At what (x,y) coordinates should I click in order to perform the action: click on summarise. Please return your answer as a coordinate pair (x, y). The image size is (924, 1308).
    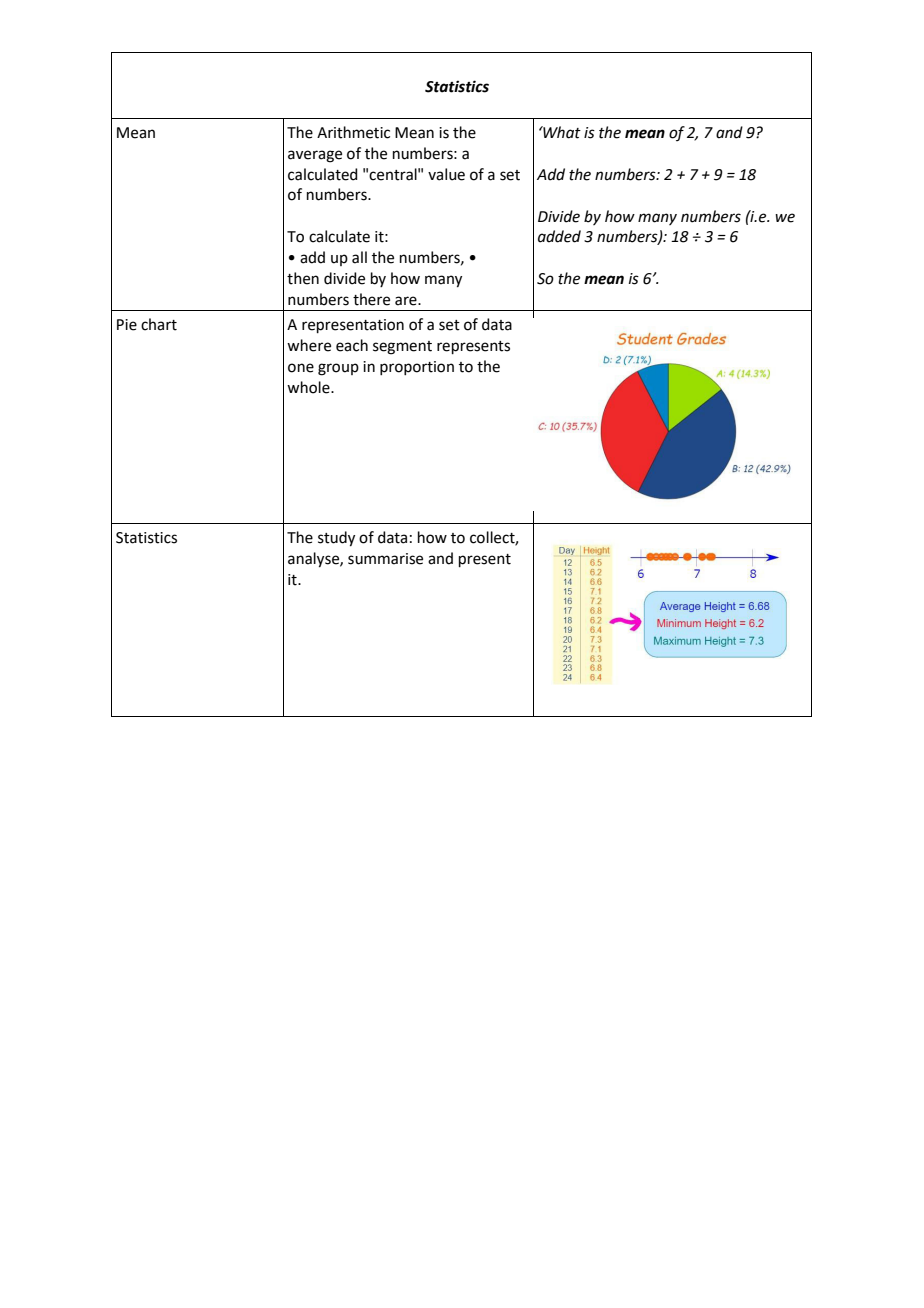
    Looking at the image, I should click on (385, 559).
